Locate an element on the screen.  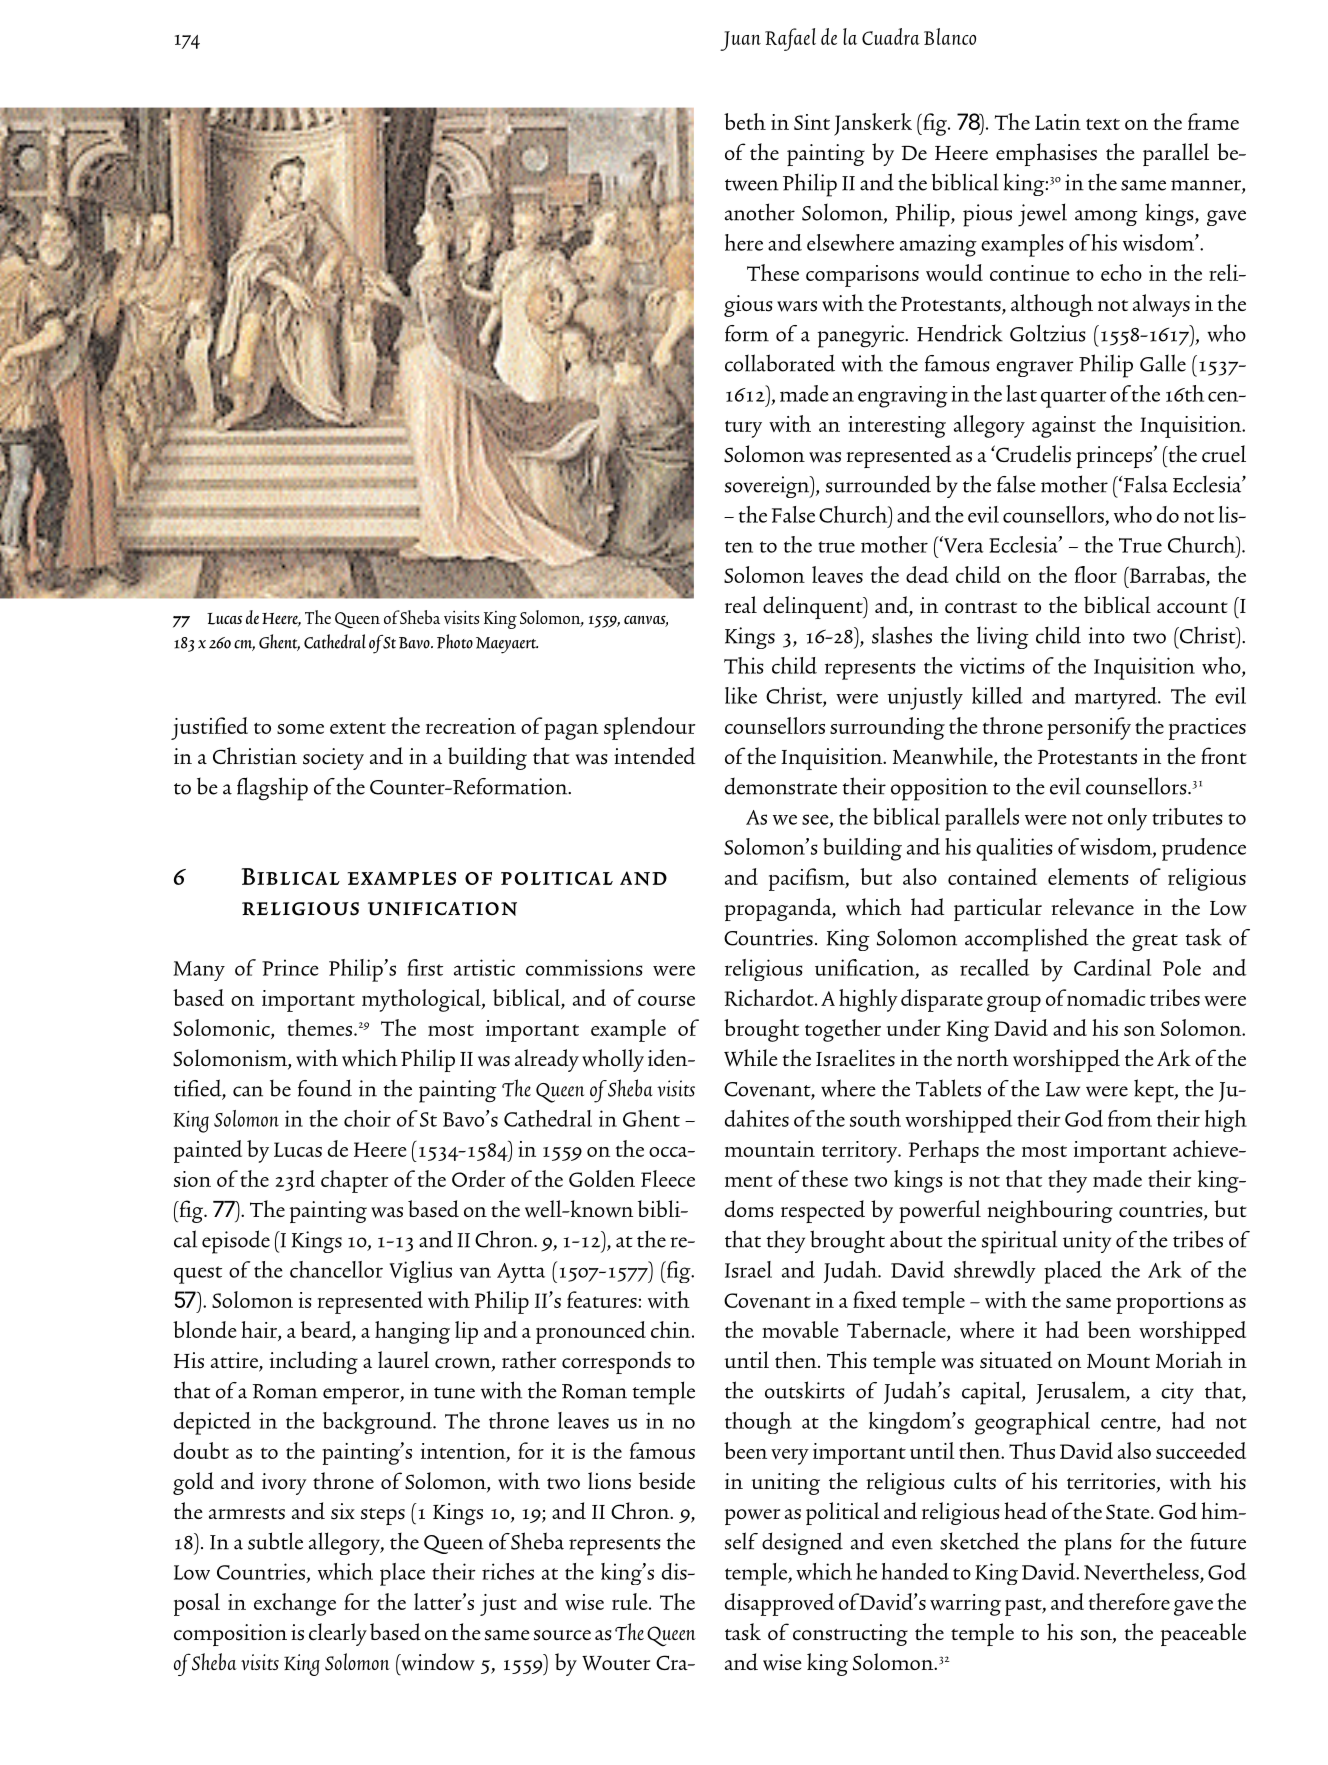
exchange is located at coordinates (295, 1604).
